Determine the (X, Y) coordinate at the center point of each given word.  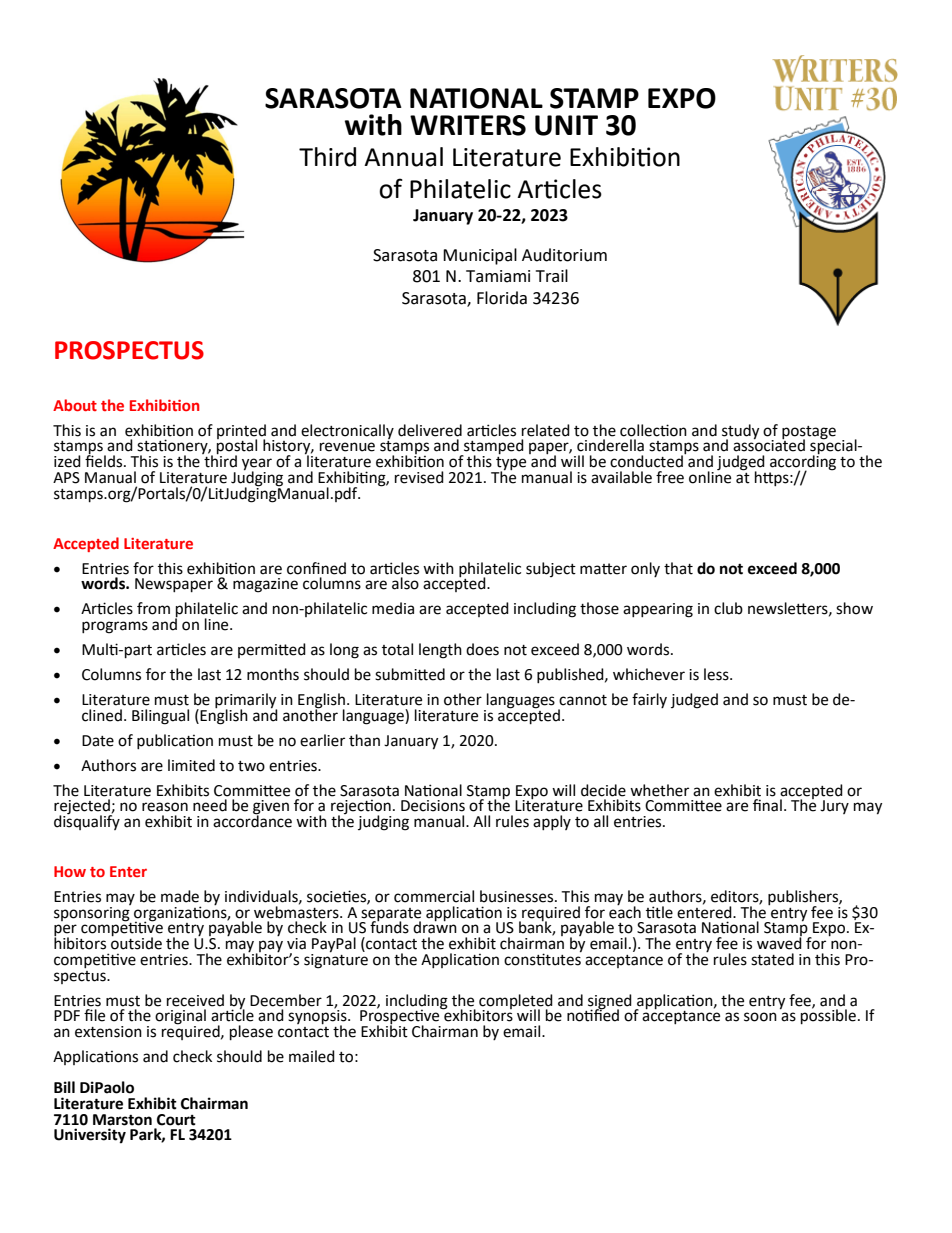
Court (176, 1120)
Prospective (401, 1017)
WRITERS (468, 125)
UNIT (566, 125)
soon (760, 1017)
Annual (403, 157)
